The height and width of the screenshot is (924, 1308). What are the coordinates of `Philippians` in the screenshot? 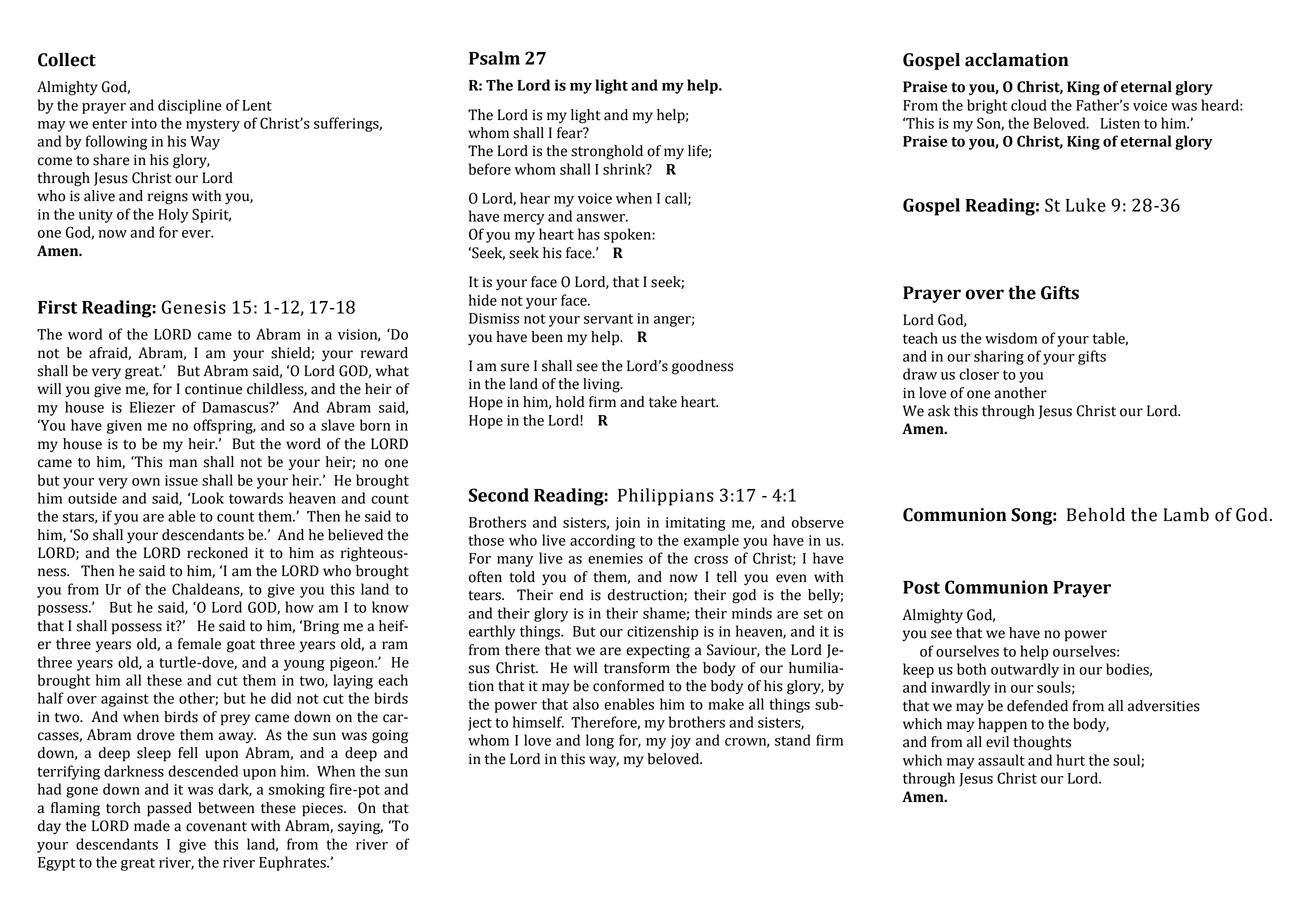 It's located at (666, 497).
